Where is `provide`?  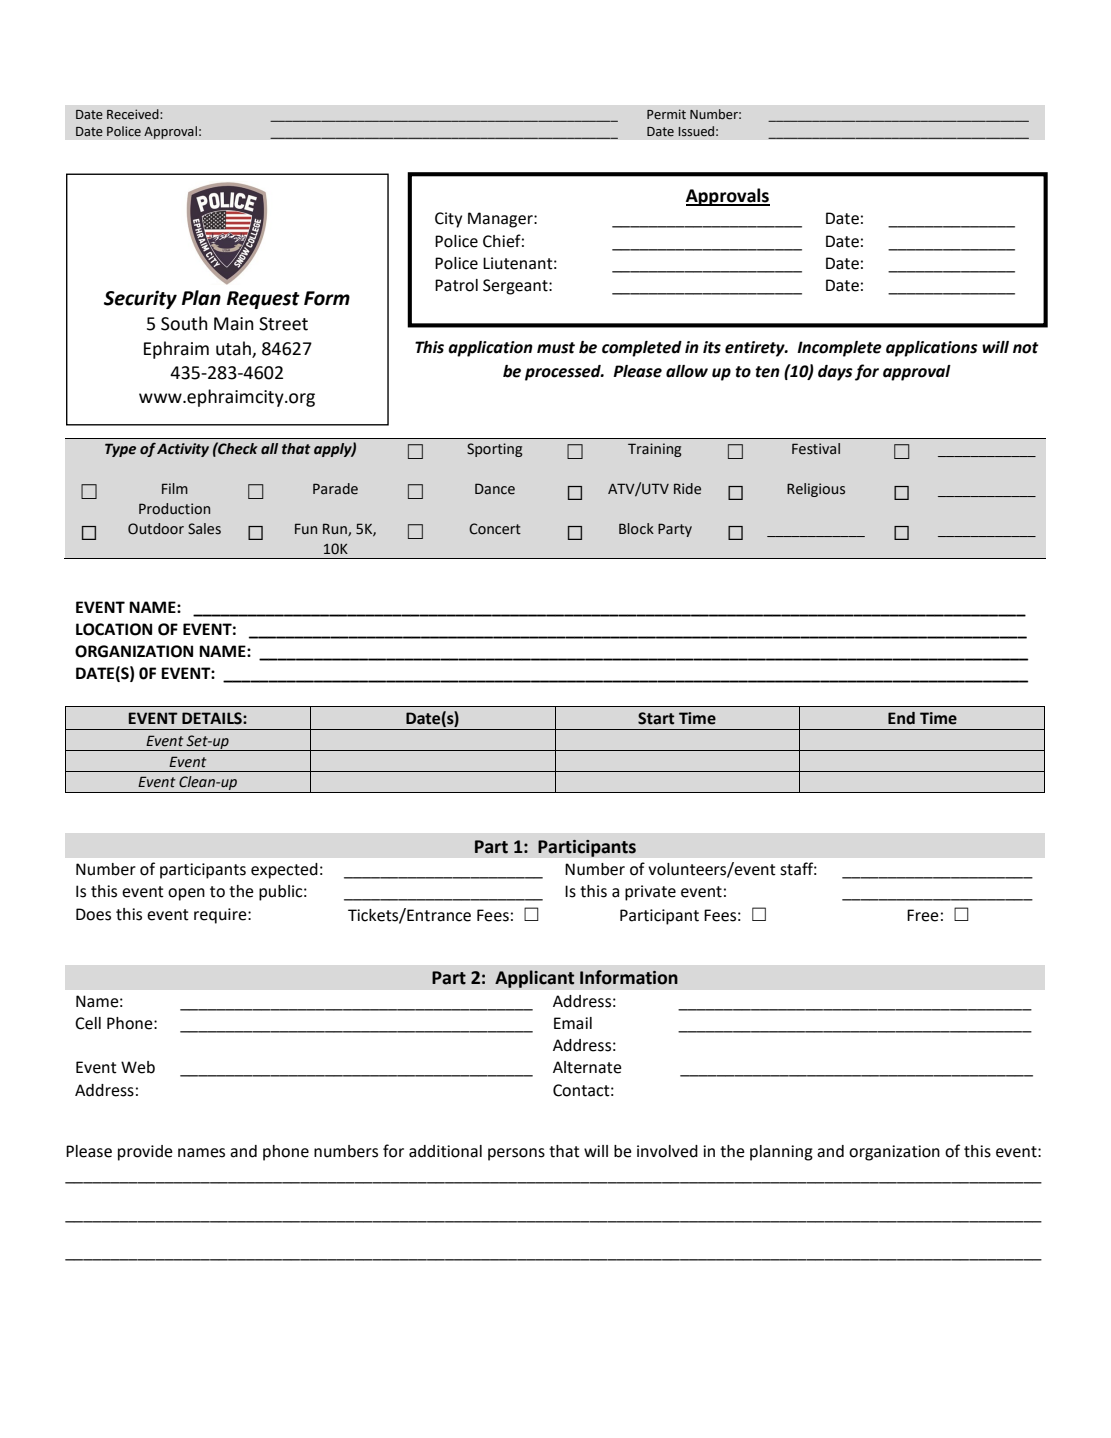
provide is located at coordinates (145, 1153).
